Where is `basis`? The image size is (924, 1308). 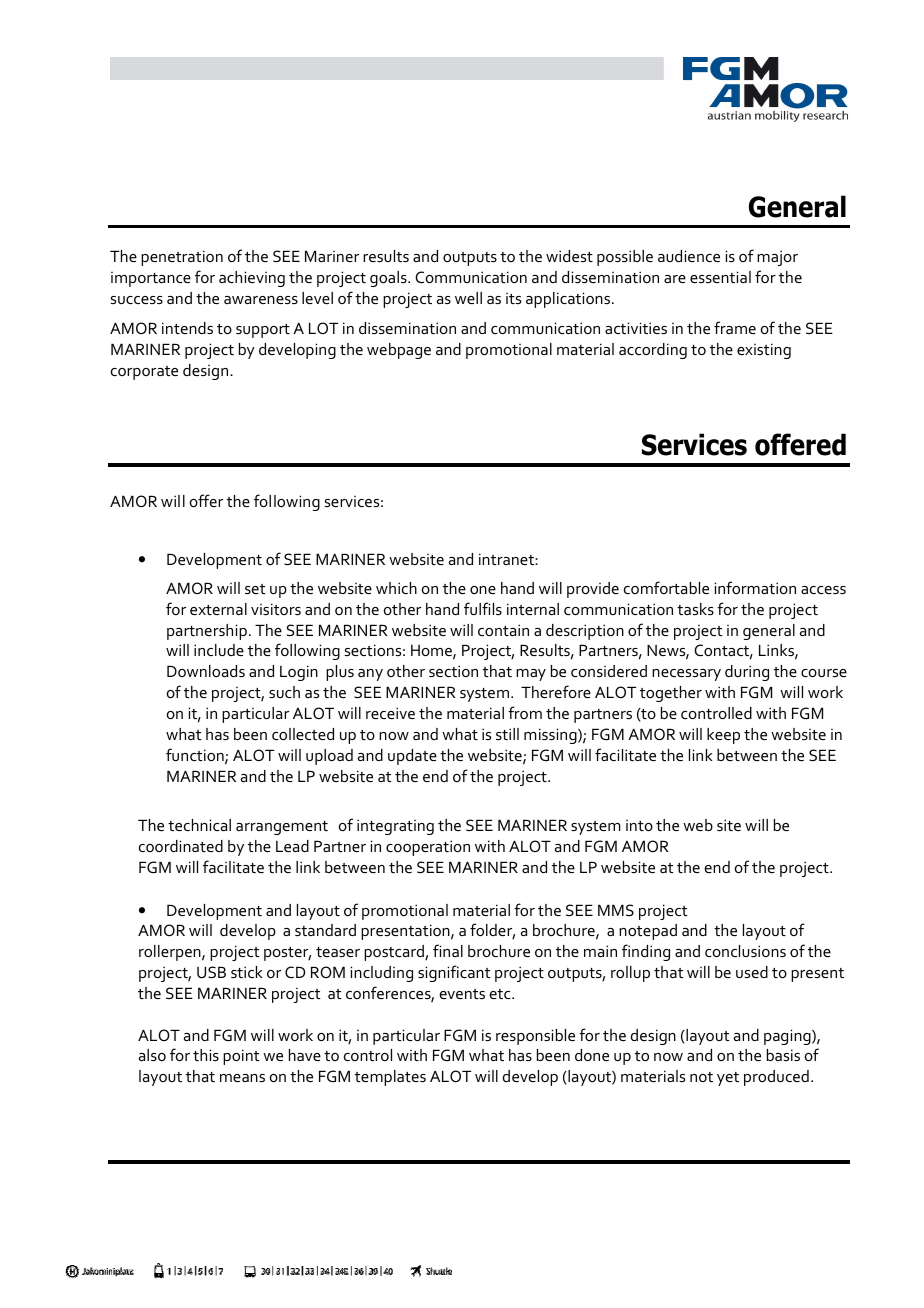 basis is located at coordinates (783, 1055).
